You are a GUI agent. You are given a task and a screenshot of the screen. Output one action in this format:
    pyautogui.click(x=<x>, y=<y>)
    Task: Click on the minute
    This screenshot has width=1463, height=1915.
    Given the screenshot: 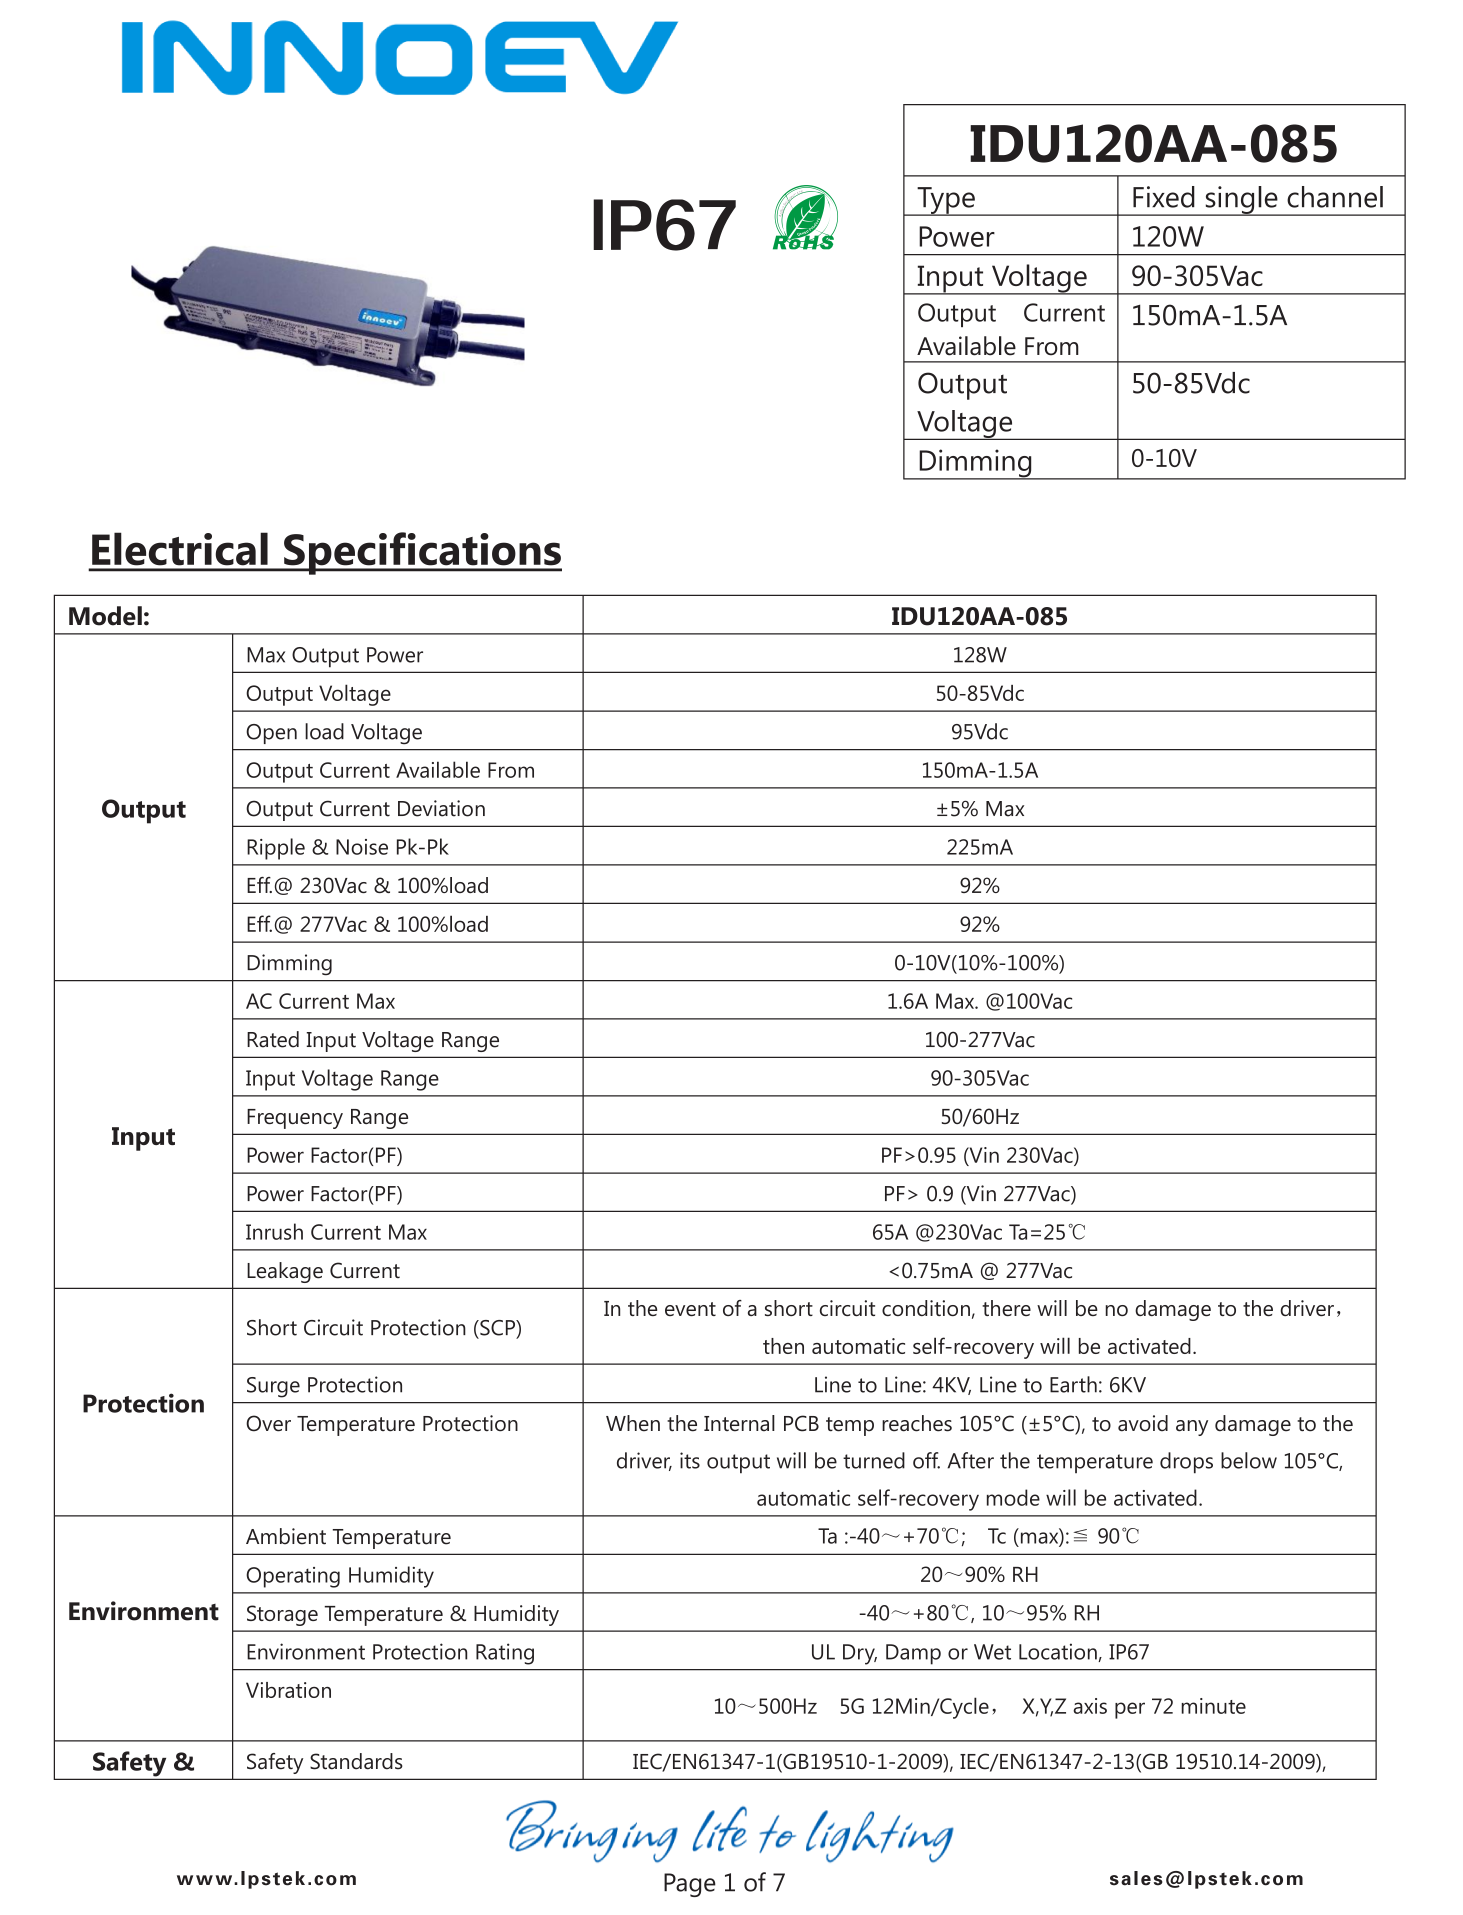 What is the action you would take?
    pyautogui.click(x=1213, y=1706)
